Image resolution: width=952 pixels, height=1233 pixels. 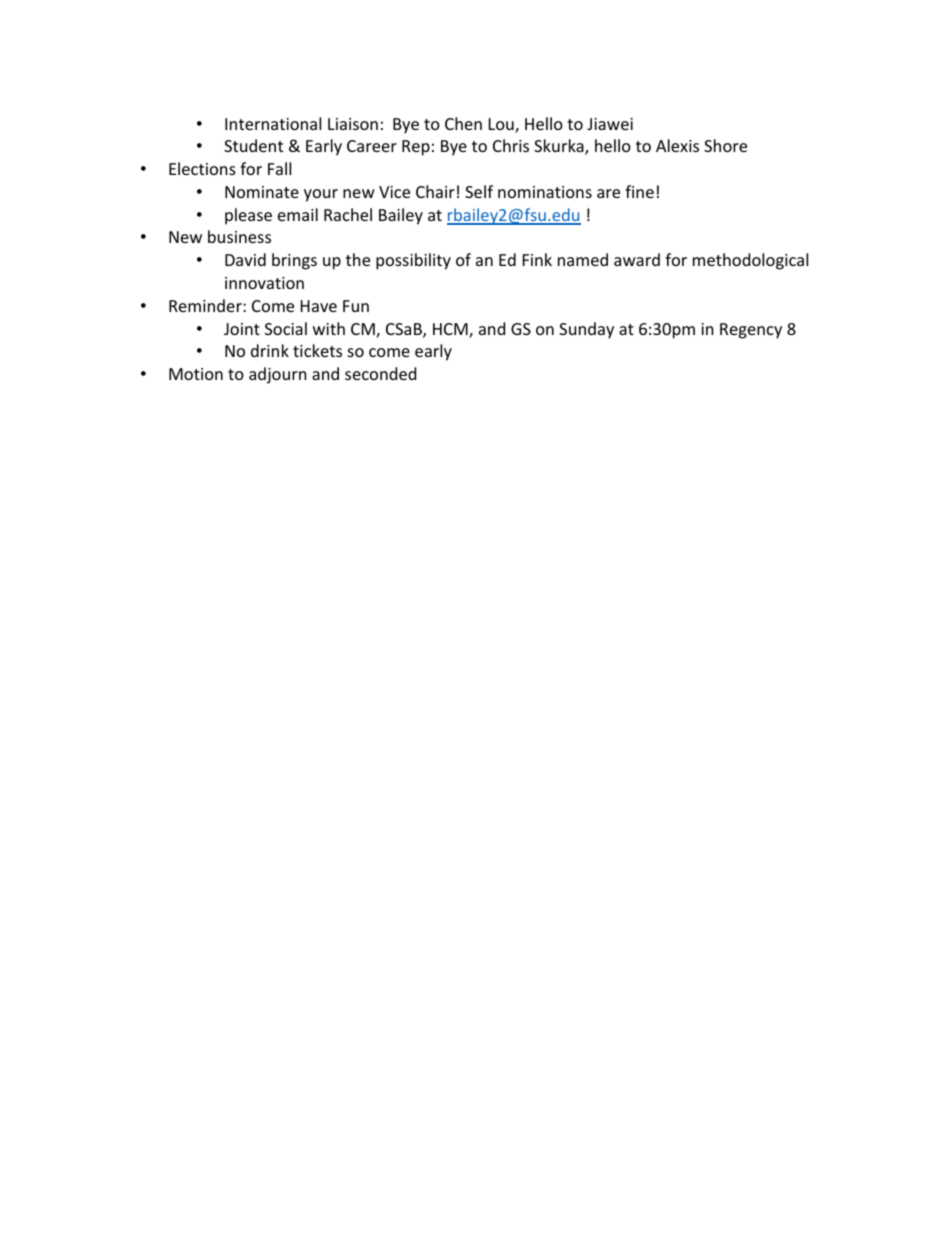 What do you see at coordinates (677, 145) in the screenshot?
I see `Alexis` at bounding box center [677, 145].
